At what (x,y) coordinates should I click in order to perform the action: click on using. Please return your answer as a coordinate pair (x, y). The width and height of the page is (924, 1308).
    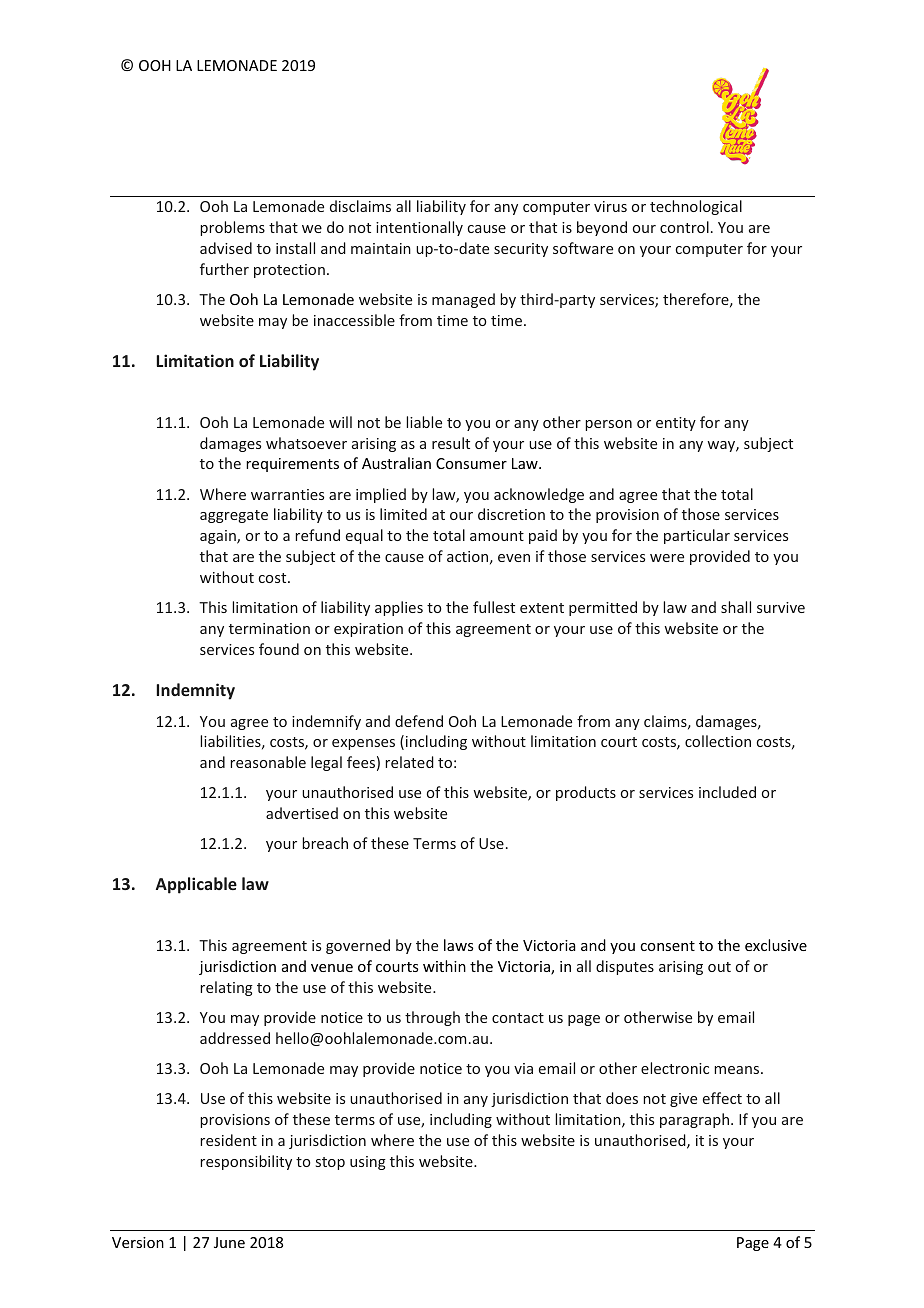
    Looking at the image, I should click on (368, 1163).
